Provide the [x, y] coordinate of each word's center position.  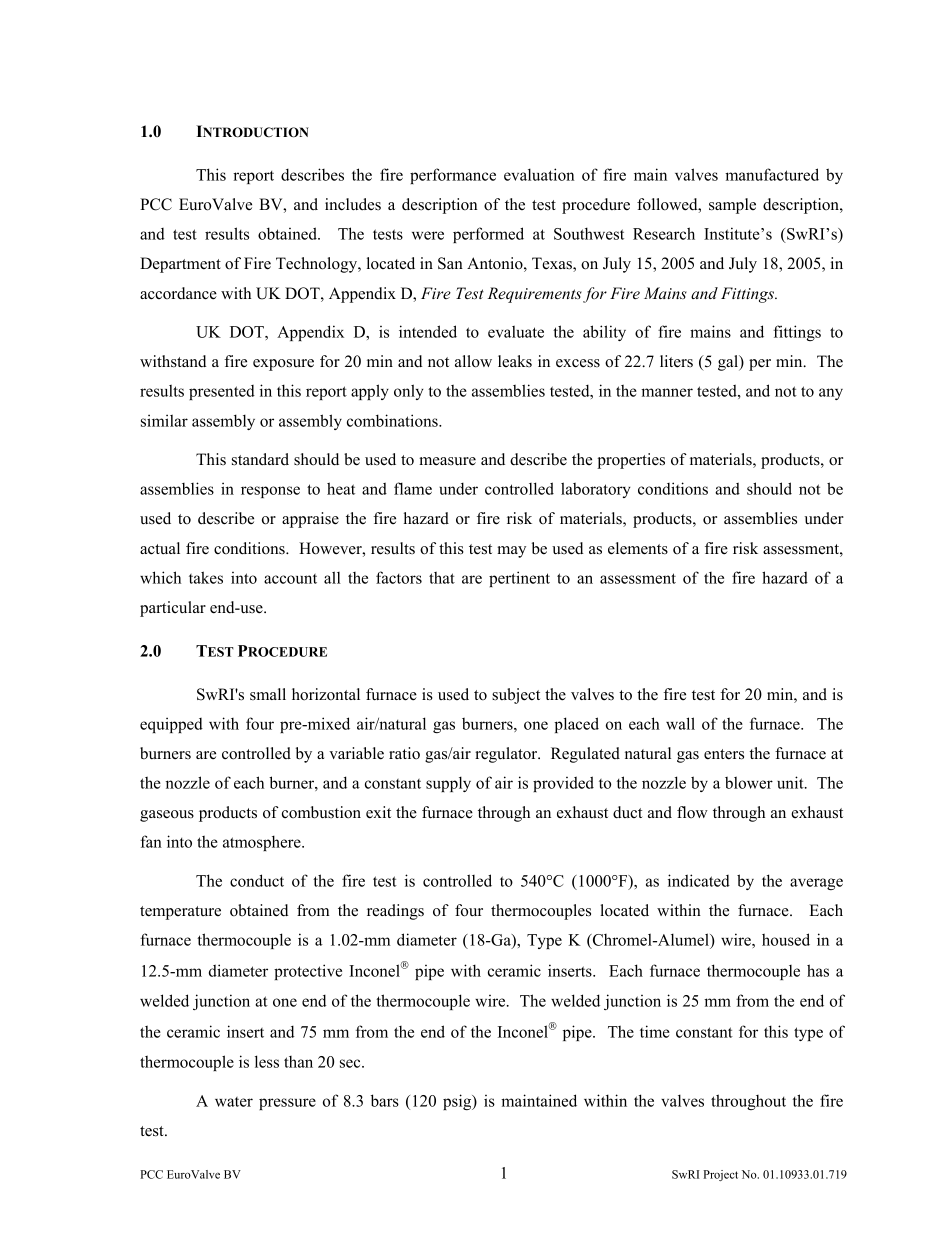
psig [458, 1102]
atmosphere [263, 843]
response [270, 492]
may [511, 552]
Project [720, 1175]
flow [692, 812]
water [234, 1102]
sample [732, 206]
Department [180, 265]
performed [488, 235]
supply [448, 784]
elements [638, 548]
